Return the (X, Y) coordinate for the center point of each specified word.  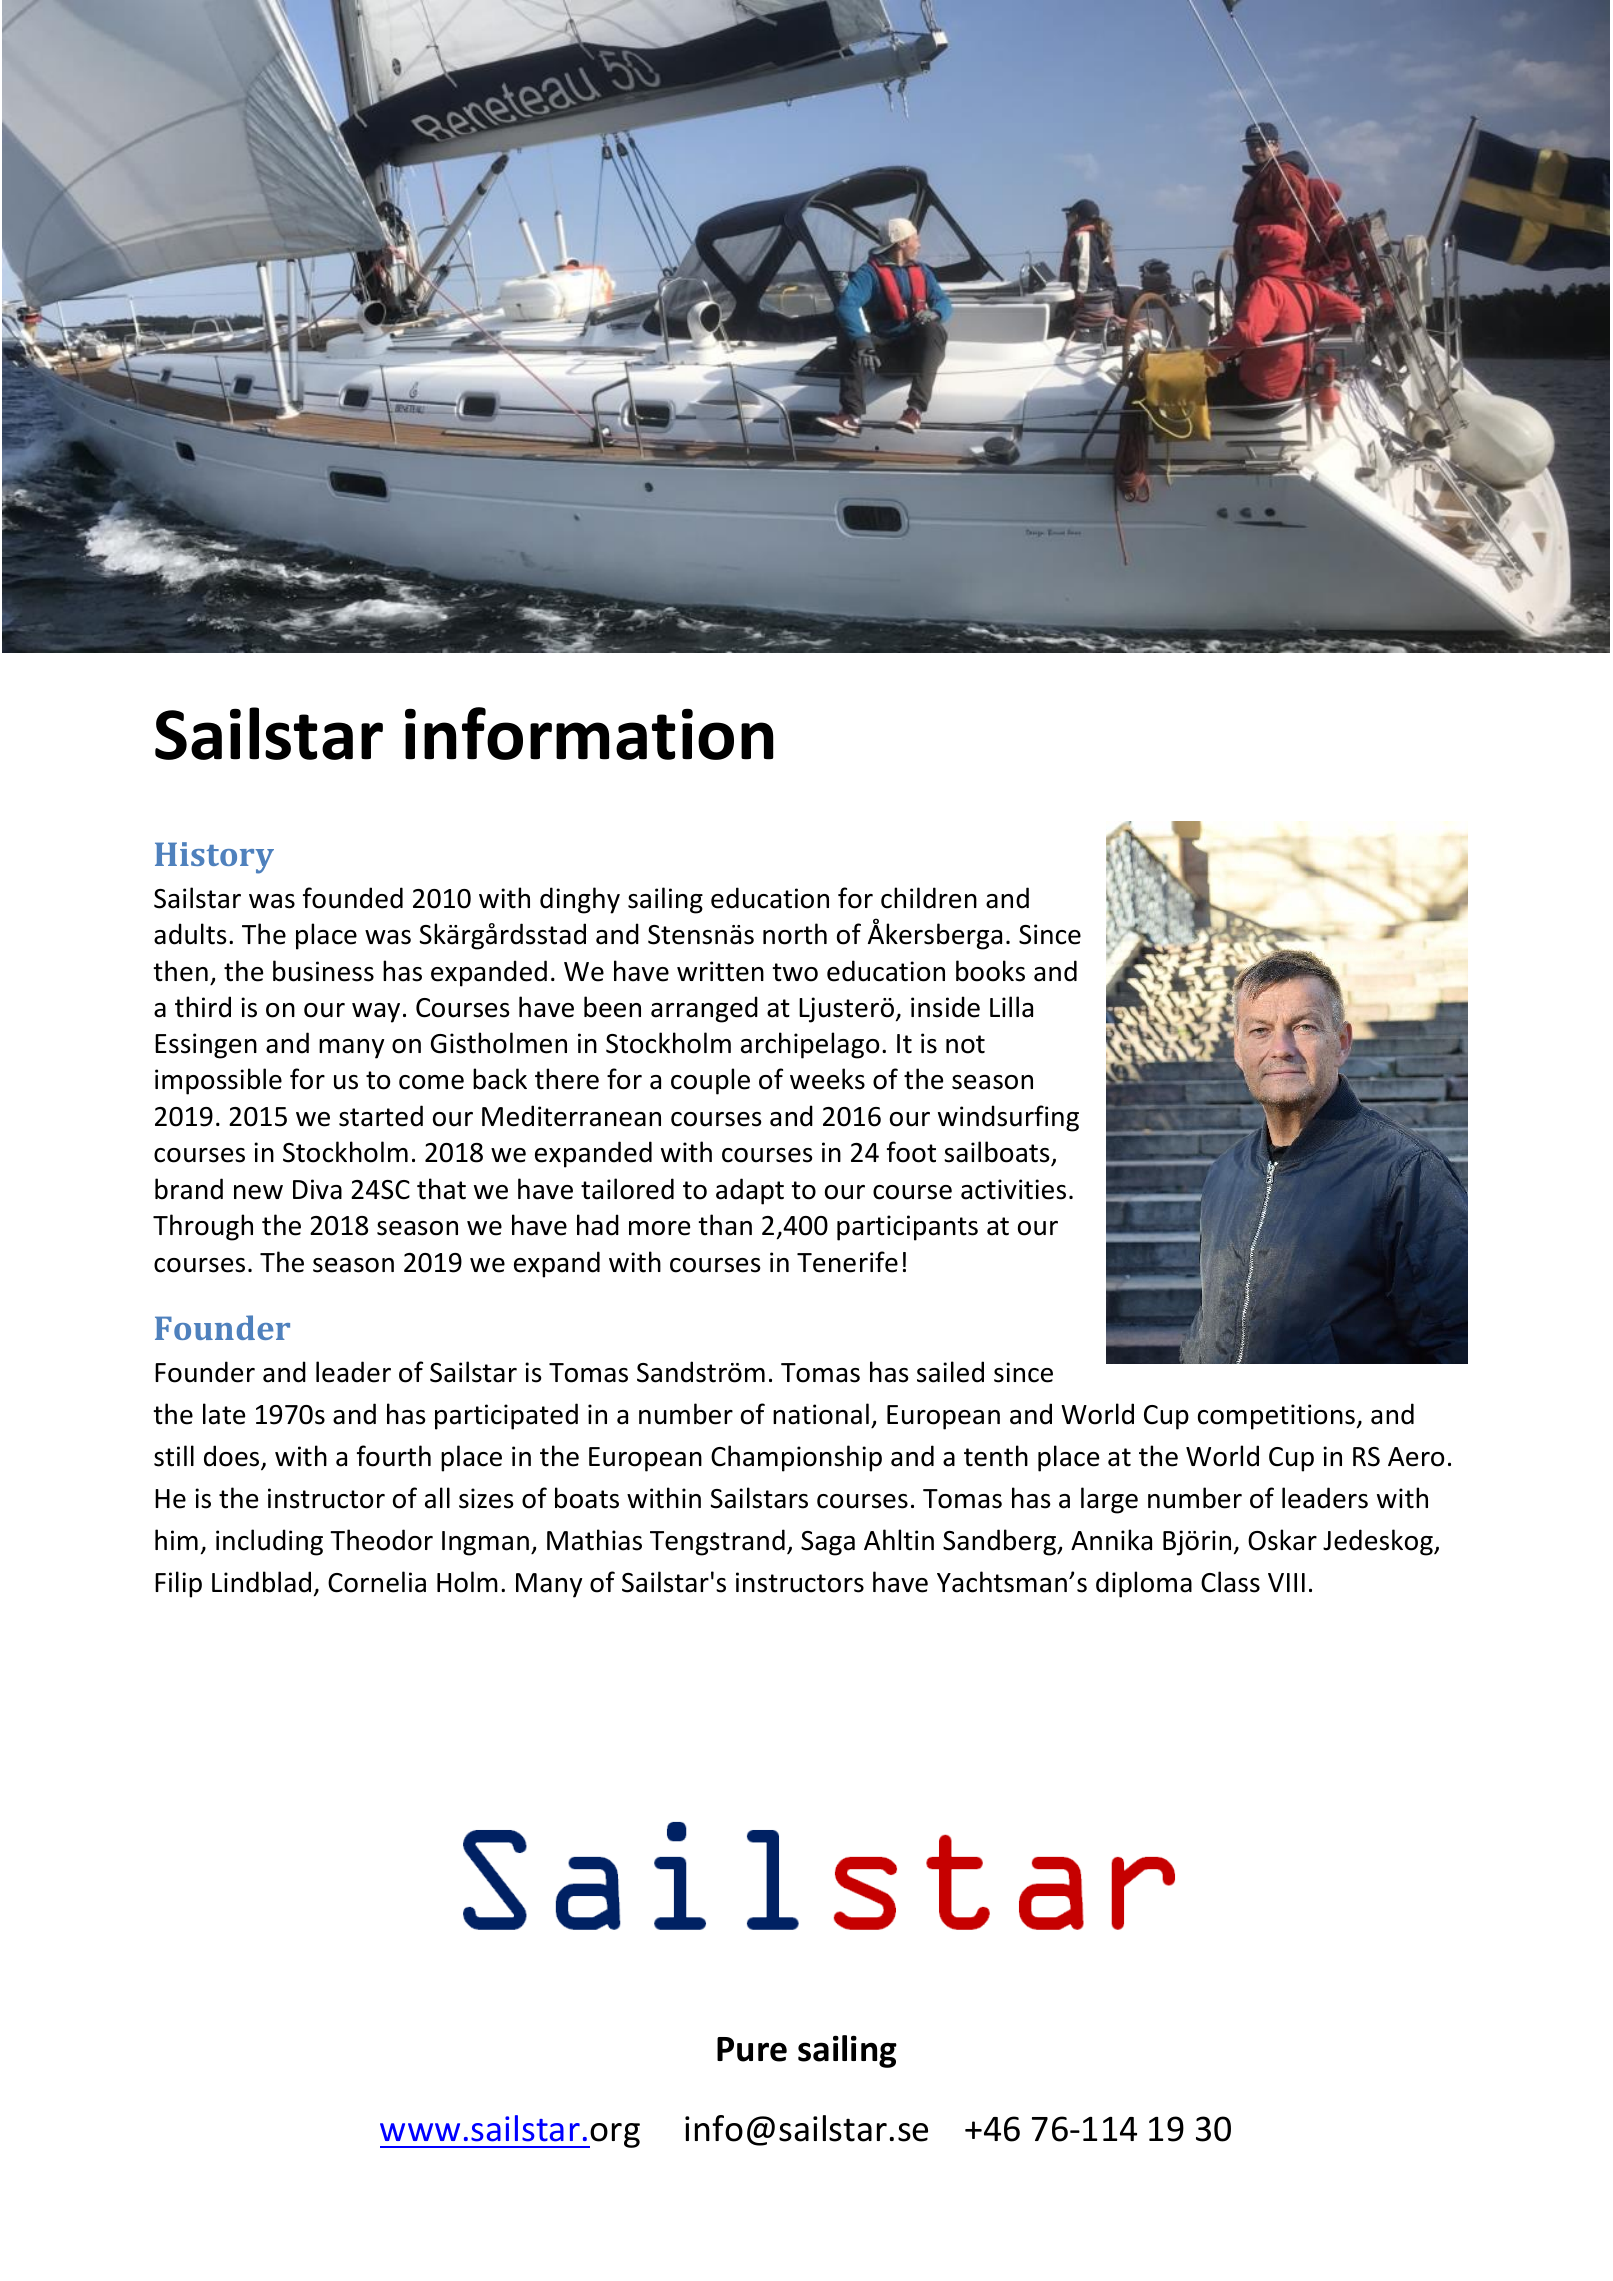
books (990, 971)
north (795, 934)
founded (353, 898)
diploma (1144, 1584)
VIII (1286, 1582)
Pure (752, 2049)
